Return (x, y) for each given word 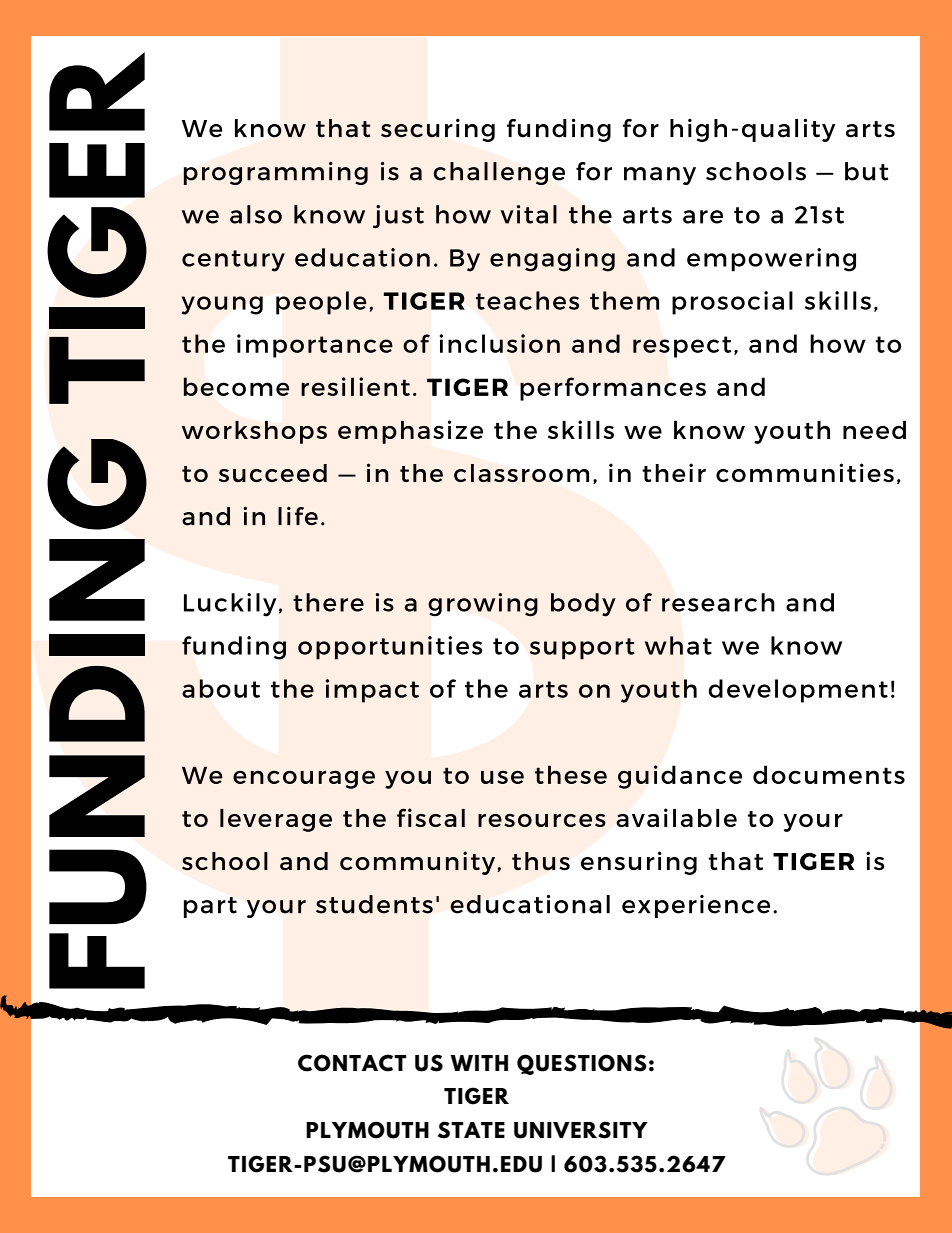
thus (541, 861)
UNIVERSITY (581, 1130)
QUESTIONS (582, 1064)
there (328, 602)
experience (696, 906)
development (798, 691)
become (236, 386)
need (874, 430)
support (582, 649)
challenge (499, 173)
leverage (276, 820)
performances (613, 389)
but (866, 171)
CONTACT (352, 1063)
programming (276, 173)
